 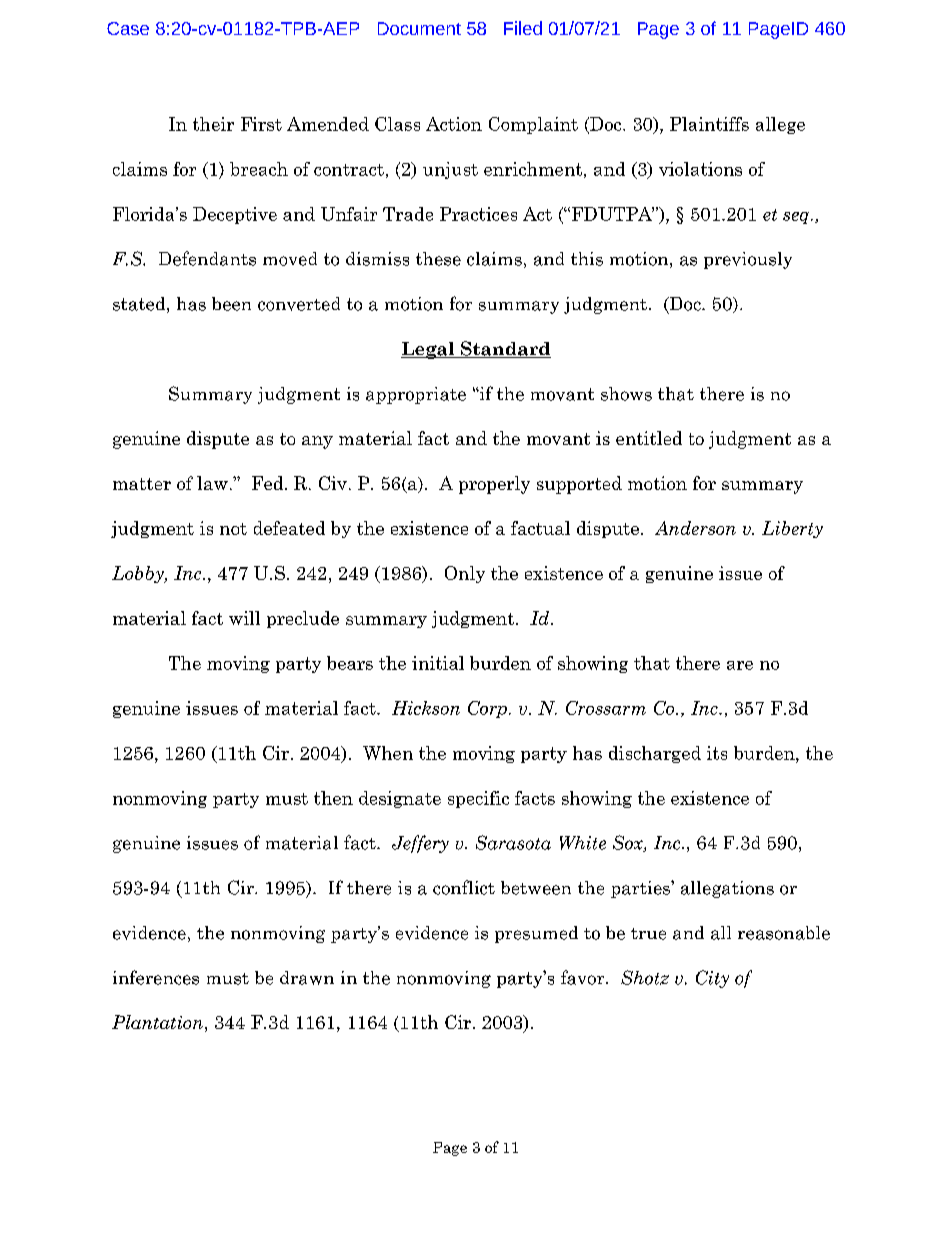 I want to click on are, so click(x=740, y=665).
